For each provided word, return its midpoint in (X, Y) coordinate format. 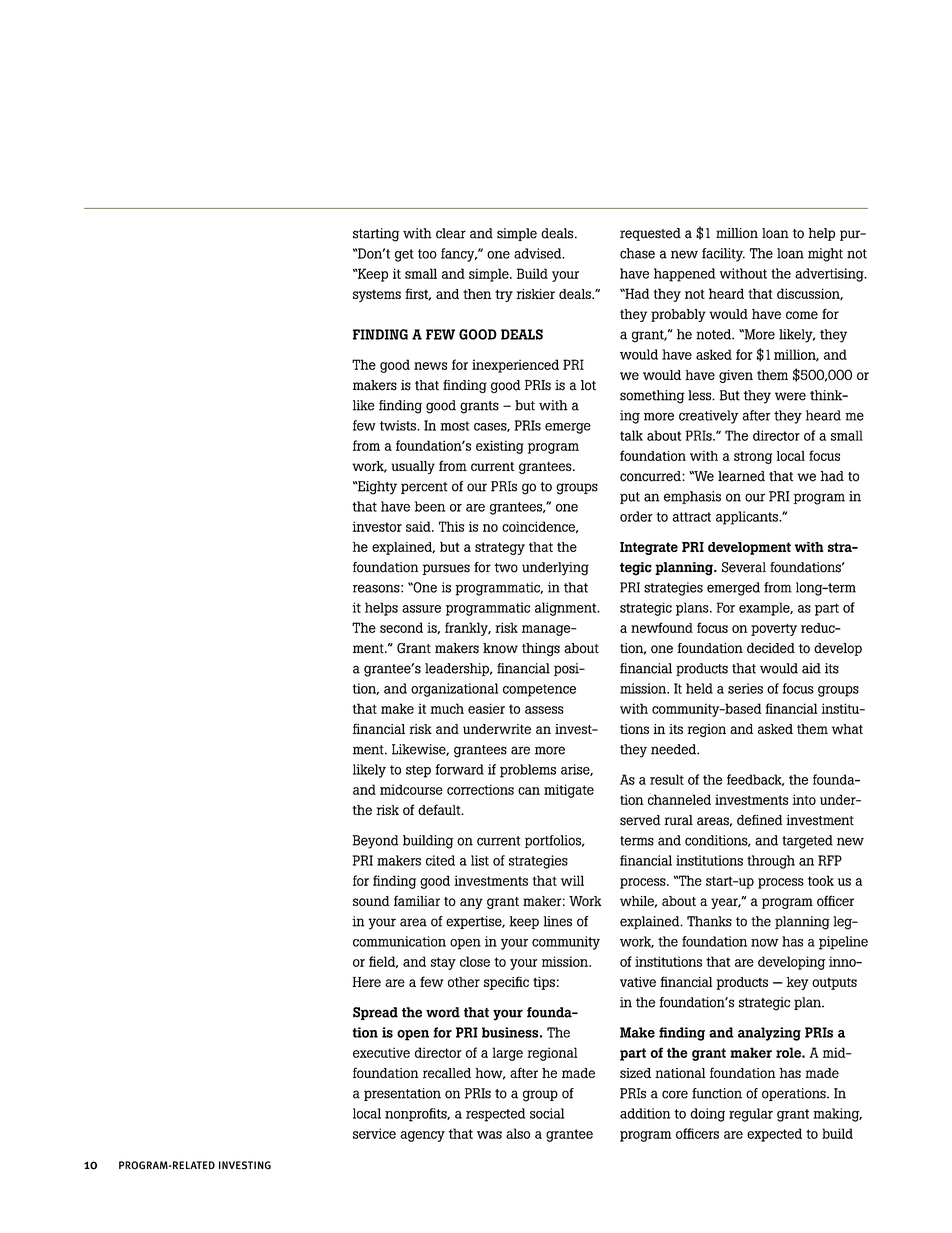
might (825, 255)
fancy (459, 255)
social (547, 1113)
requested (650, 234)
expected (774, 1135)
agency (422, 1136)
